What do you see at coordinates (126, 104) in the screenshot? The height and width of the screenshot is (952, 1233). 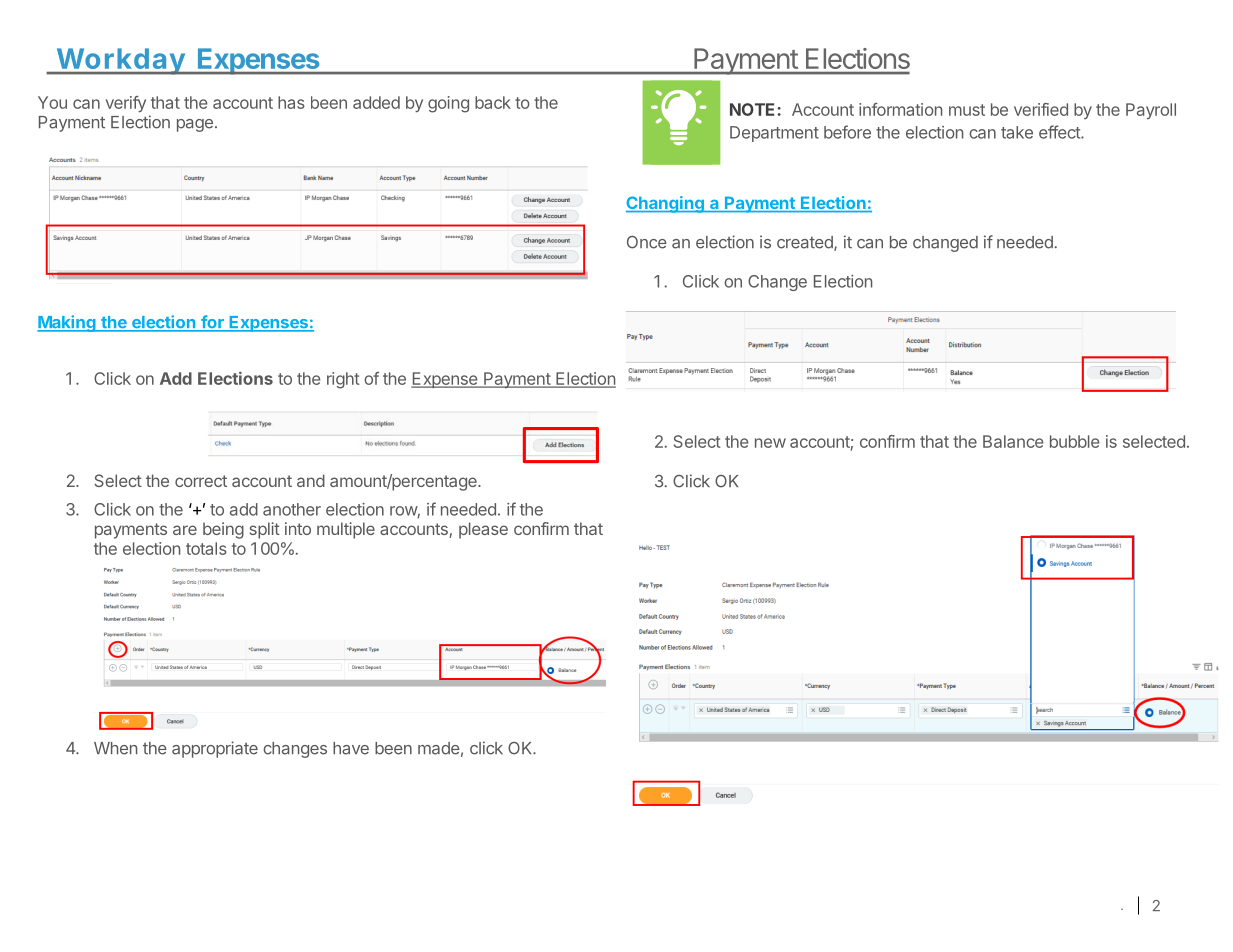 I see `verify` at bounding box center [126, 104].
